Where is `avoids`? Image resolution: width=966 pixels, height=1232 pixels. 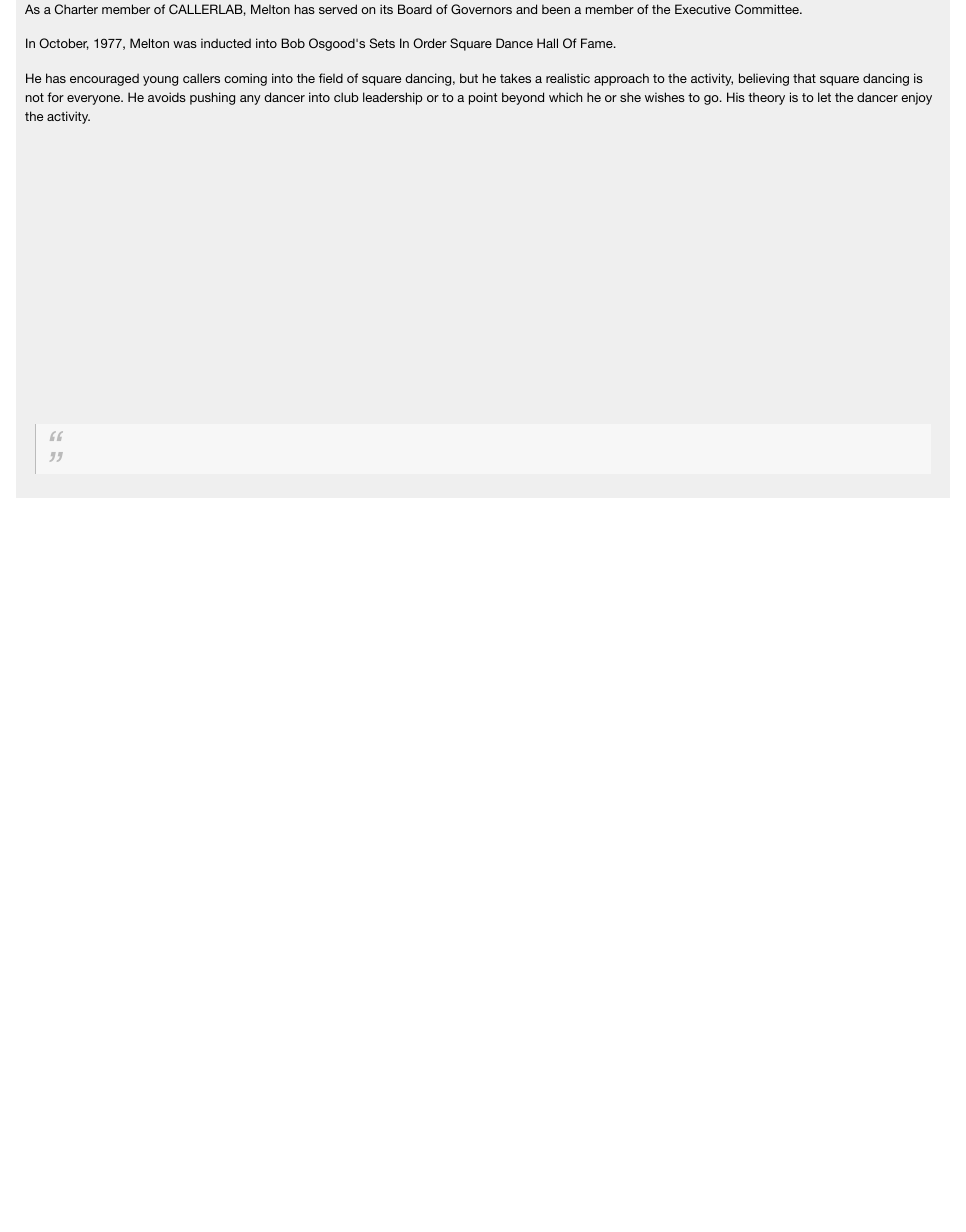
avoids is located at coordinates (167, 97).
